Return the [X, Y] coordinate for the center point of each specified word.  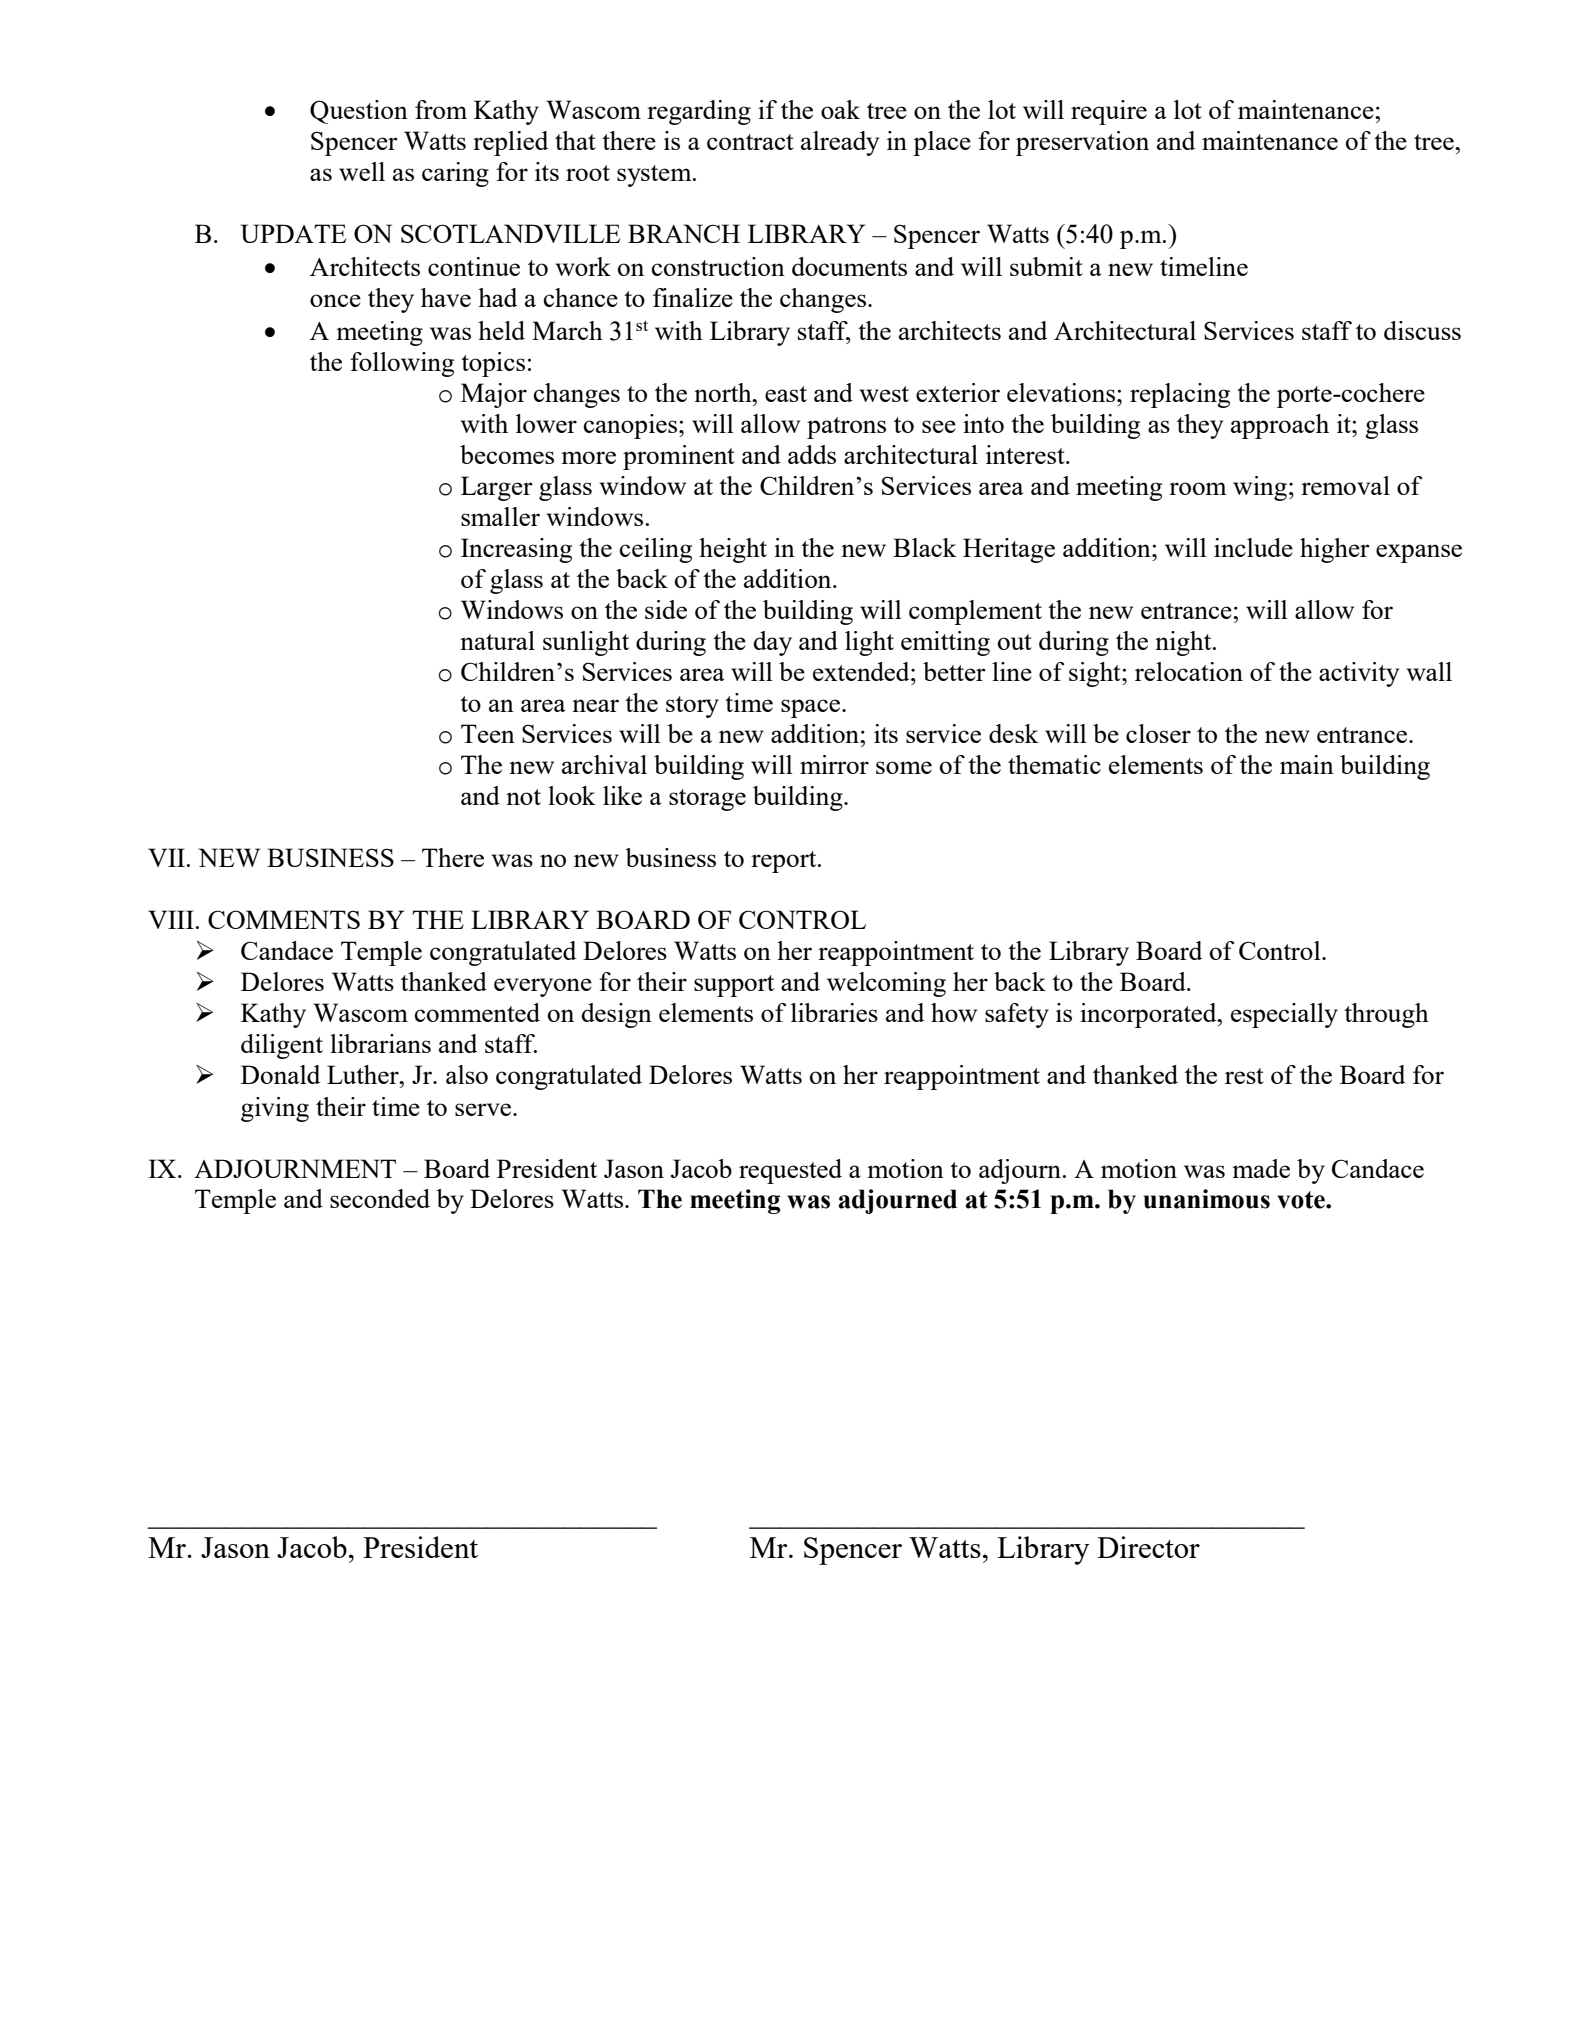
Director [1148, 1547]
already [840, 143]
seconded [380, 1198]
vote [1302, 1200]
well [362, 171]
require [1109, 112]
